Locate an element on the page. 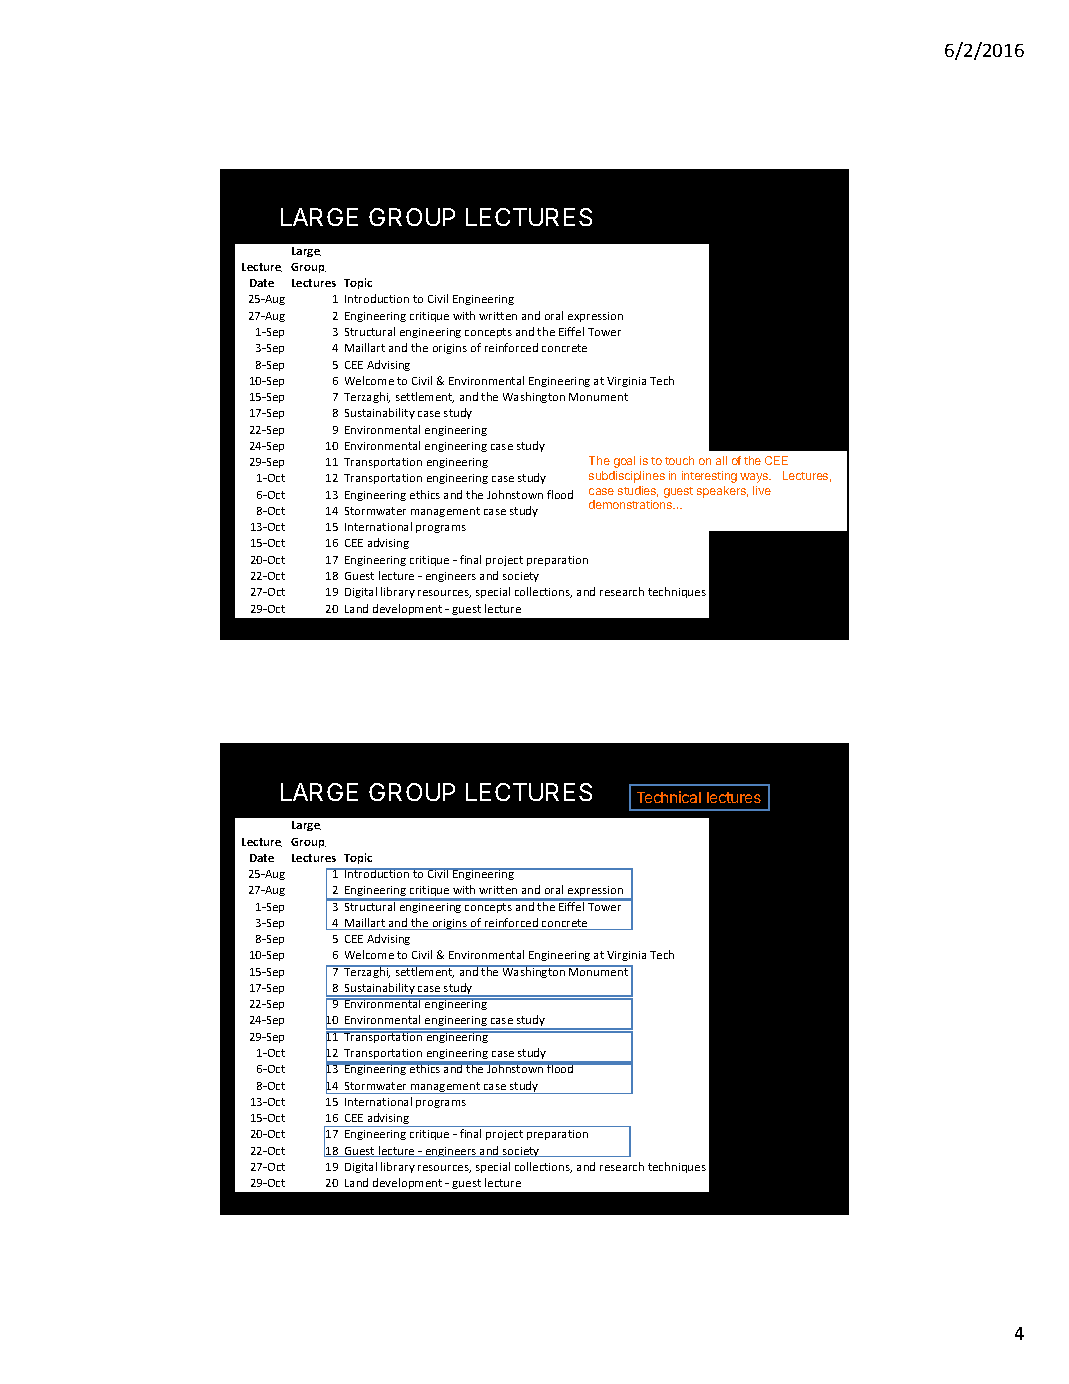 The height and width of the page is (1384, 1069). live is located at coordinates (762, 490).
